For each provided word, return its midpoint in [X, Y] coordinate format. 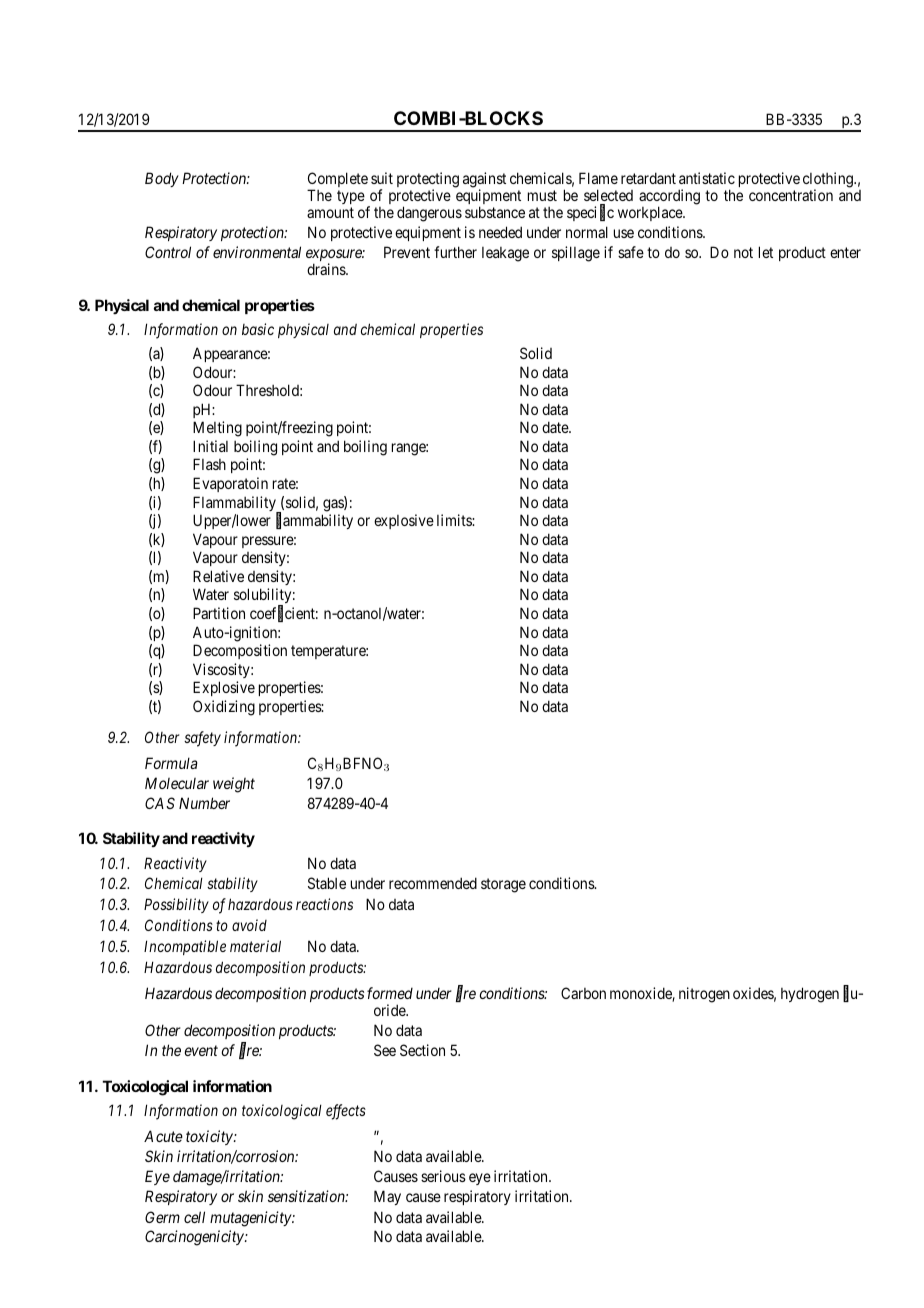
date [556, 427]
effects [346, 1112]
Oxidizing [224, 708]
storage [503, 885]
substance [495, 212]
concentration [791, 195]
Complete [337, 181]
